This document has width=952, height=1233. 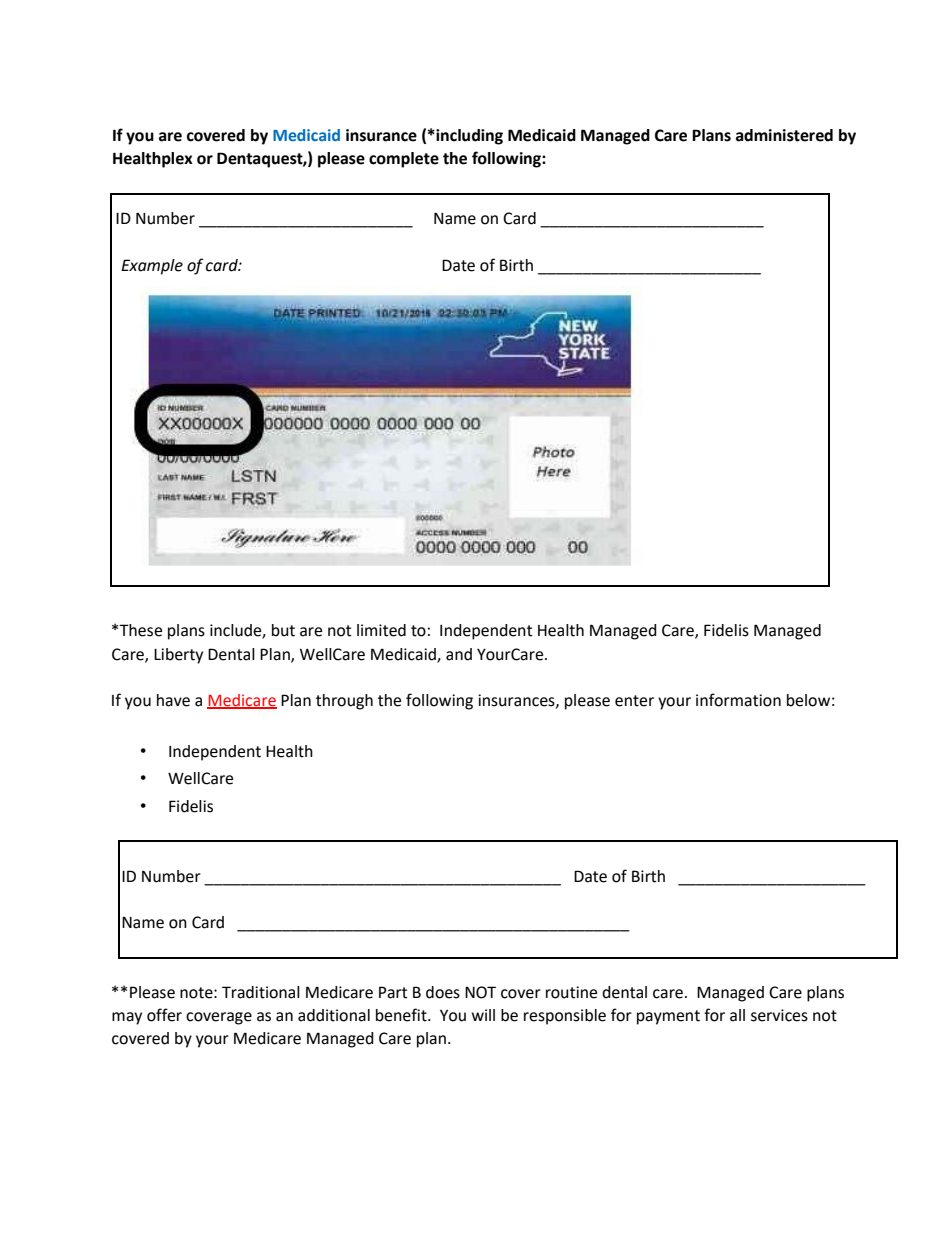 I want to click on enter, so click(x=634, y=701).
